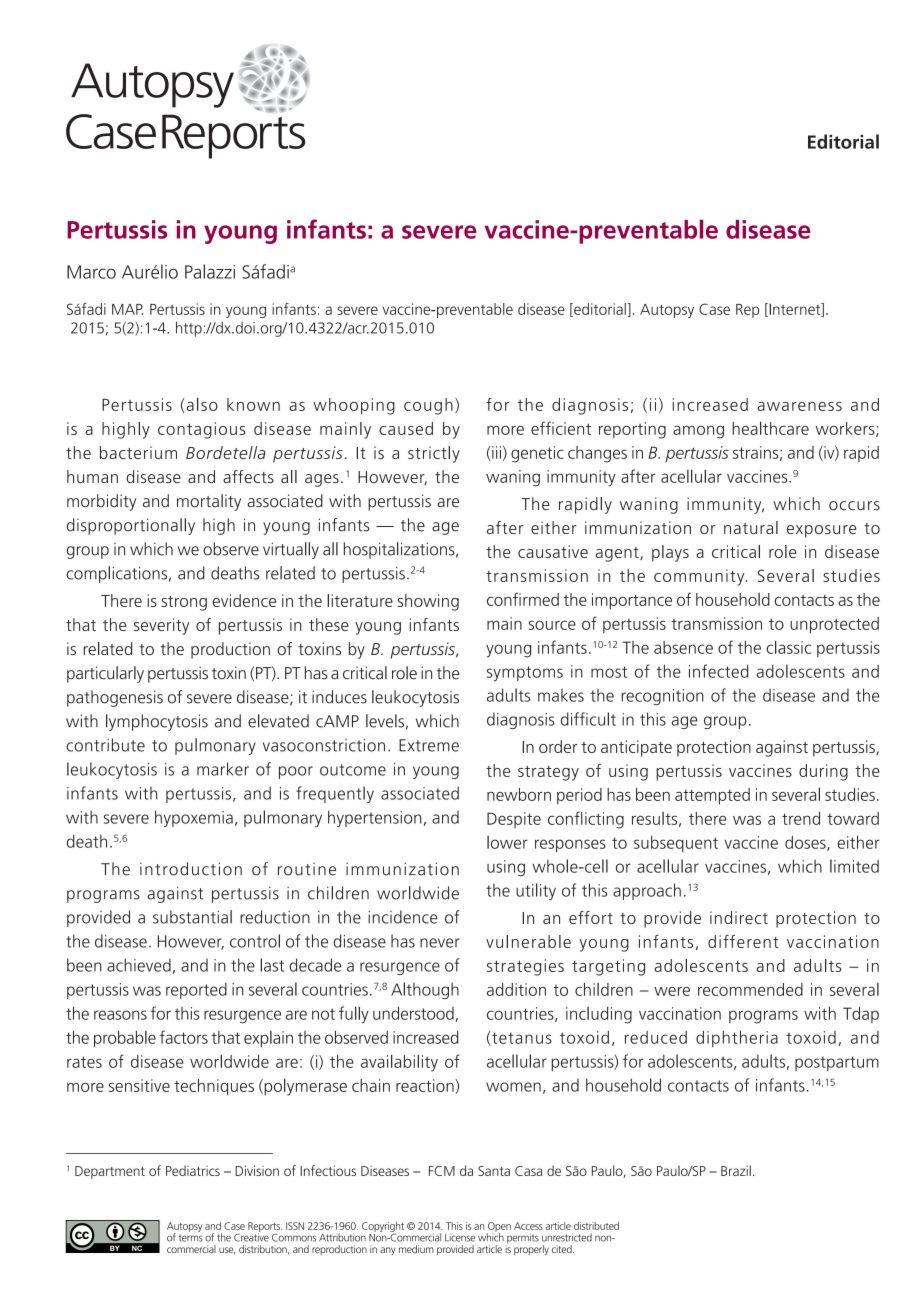 The width and height of the document is (924, 1308). Describe the element at coordinates (191, 1238) in the document. I see `terms` at that location.
